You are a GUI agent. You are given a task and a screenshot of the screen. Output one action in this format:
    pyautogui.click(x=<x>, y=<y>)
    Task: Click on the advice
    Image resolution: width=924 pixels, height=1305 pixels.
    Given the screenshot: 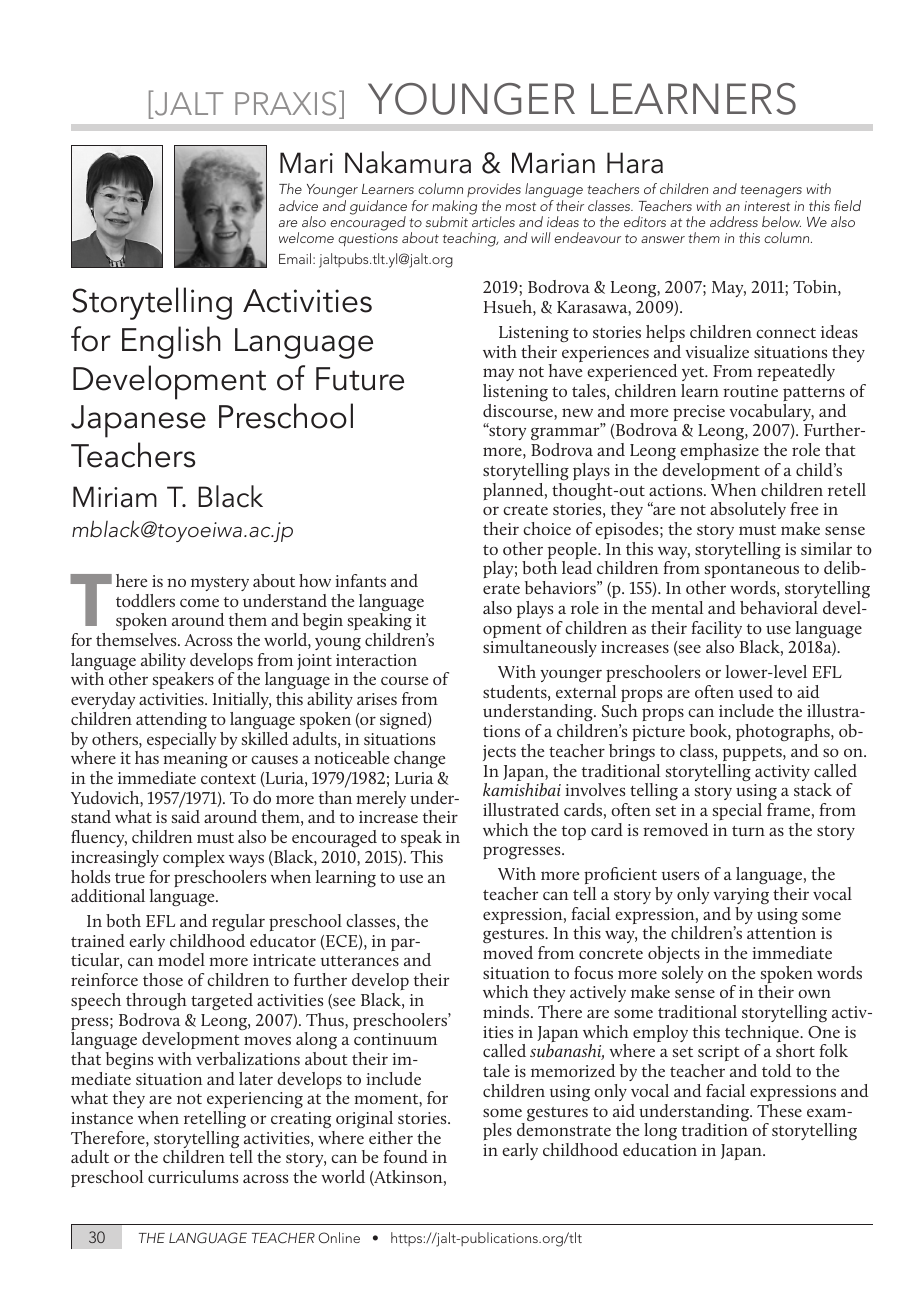 What is the action you would take?
    pyautogui.click(x=298, y=205)
